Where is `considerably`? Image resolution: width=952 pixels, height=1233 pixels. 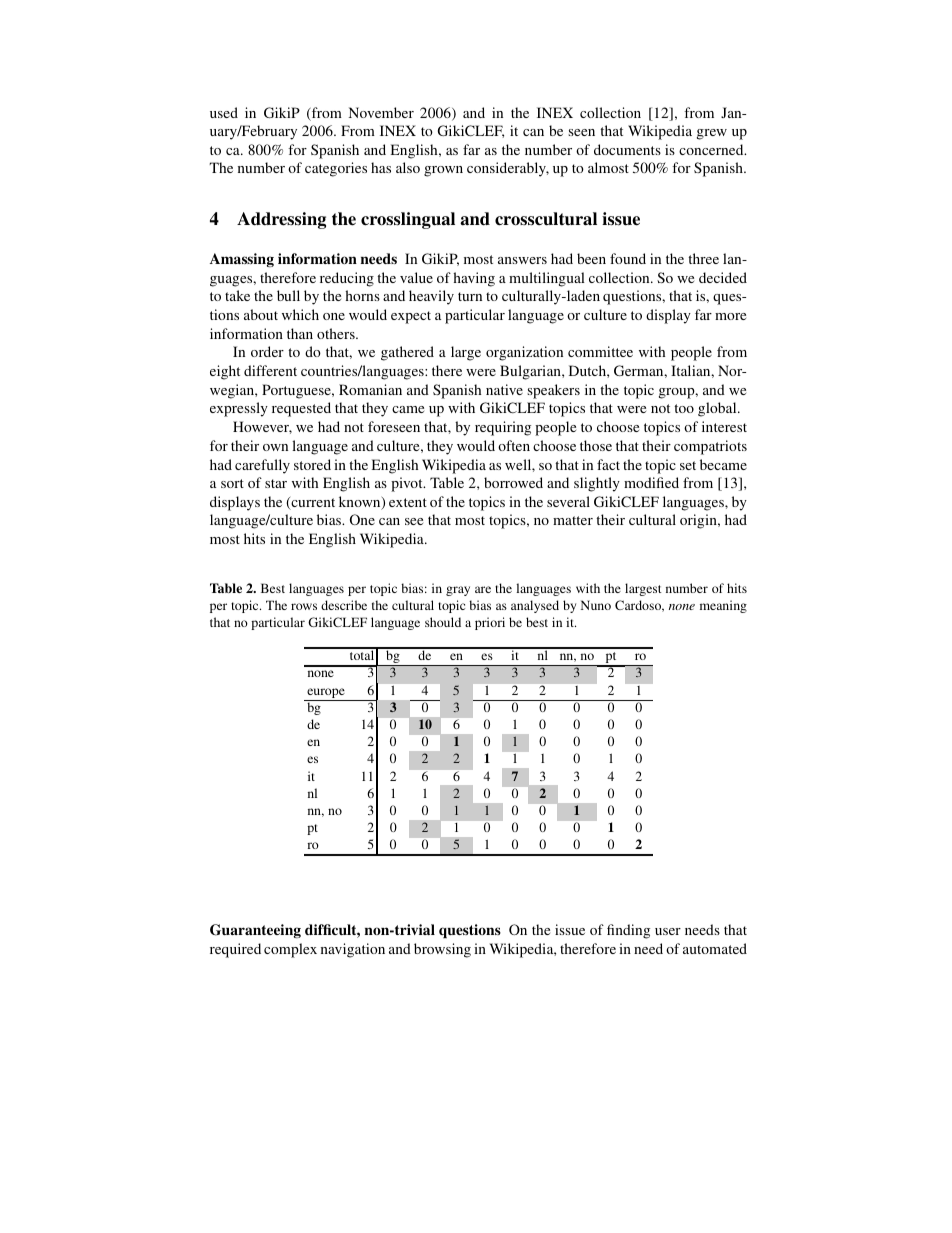
considerably is located at coordinates (508, 169).
